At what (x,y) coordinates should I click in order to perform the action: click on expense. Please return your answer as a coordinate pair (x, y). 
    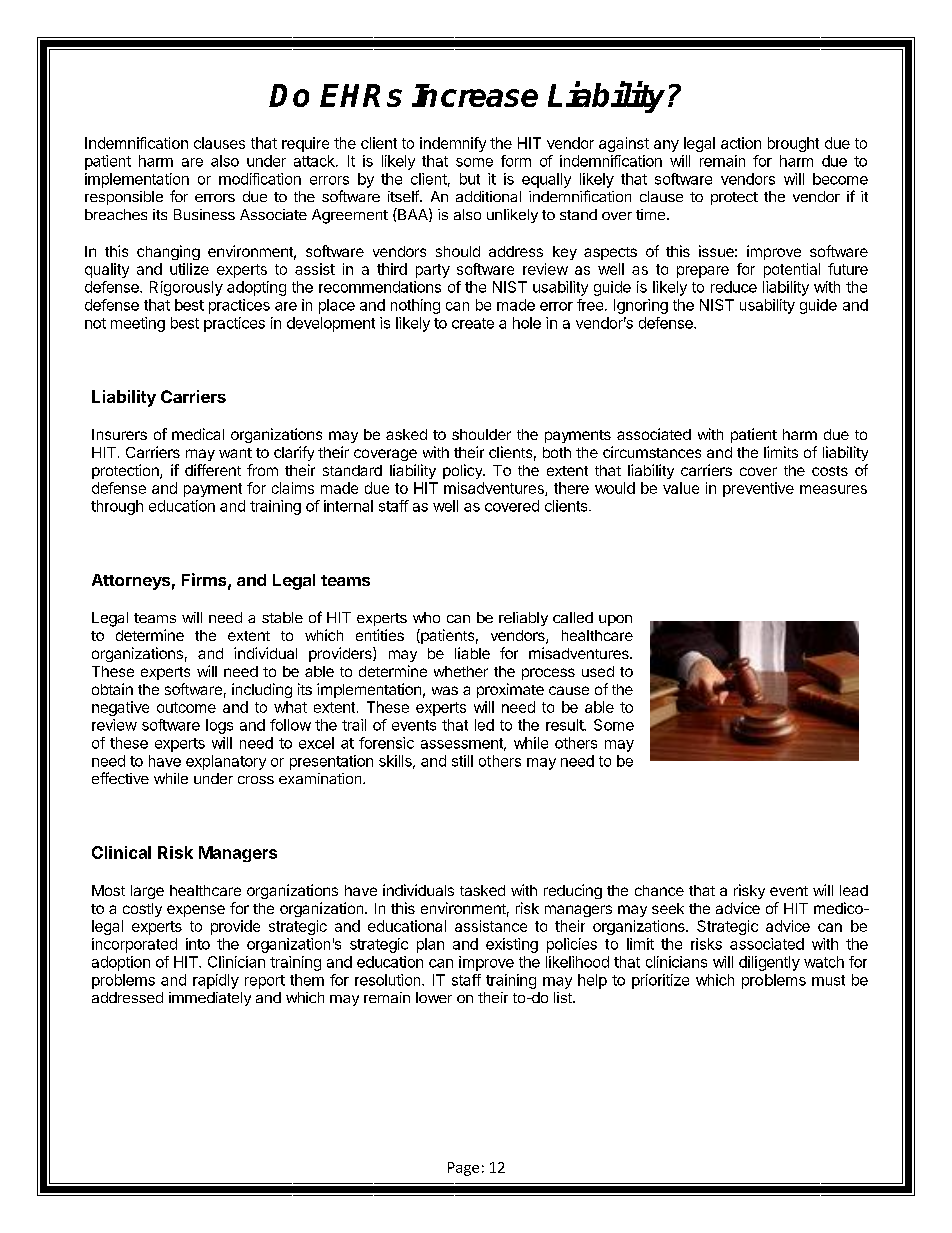
    Looking at the image, I should click on (196, 911).
